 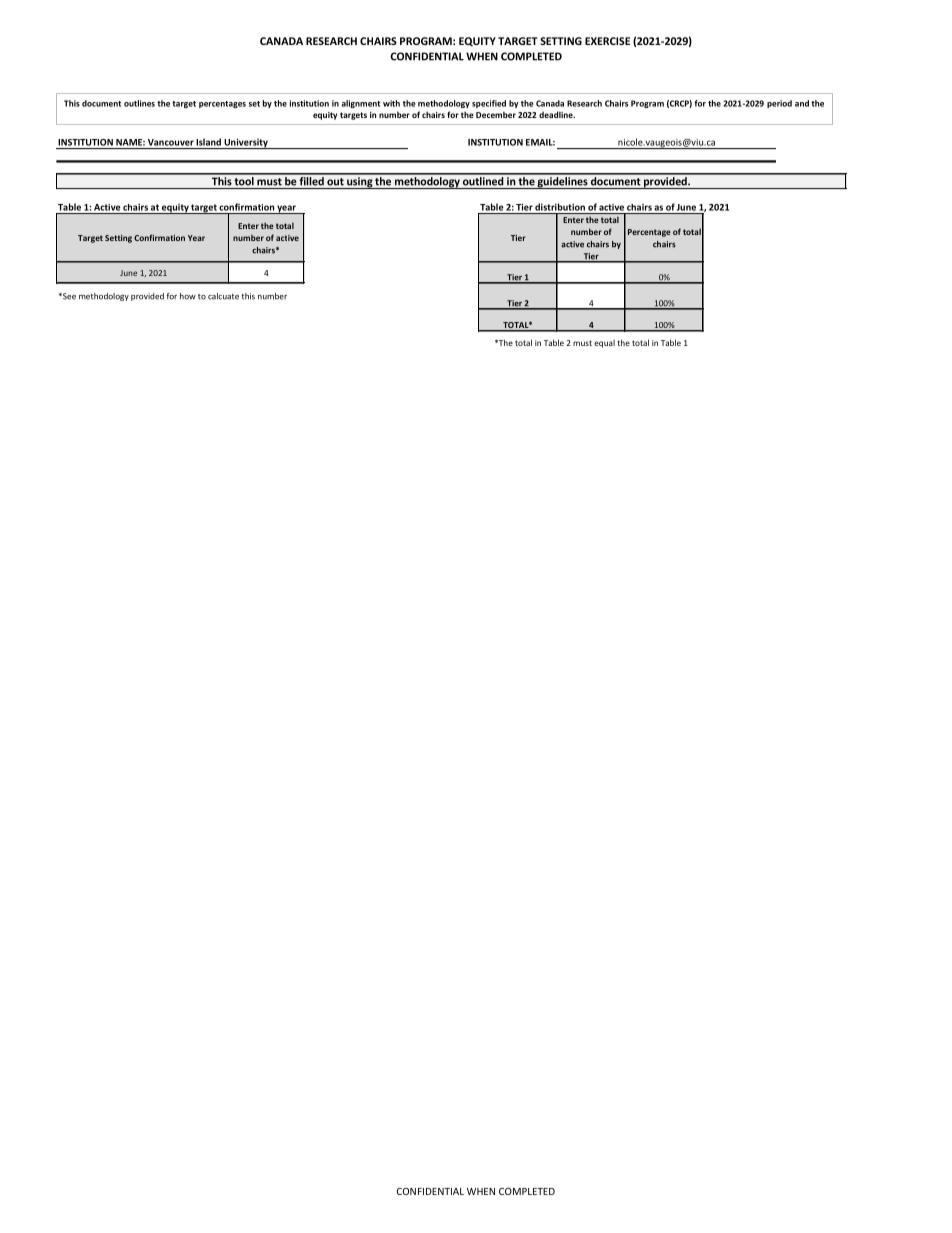 What do you see at coordinates (171, 142) in the screenshot?
I see `Vancouver` at bounding box center [171, 142].
